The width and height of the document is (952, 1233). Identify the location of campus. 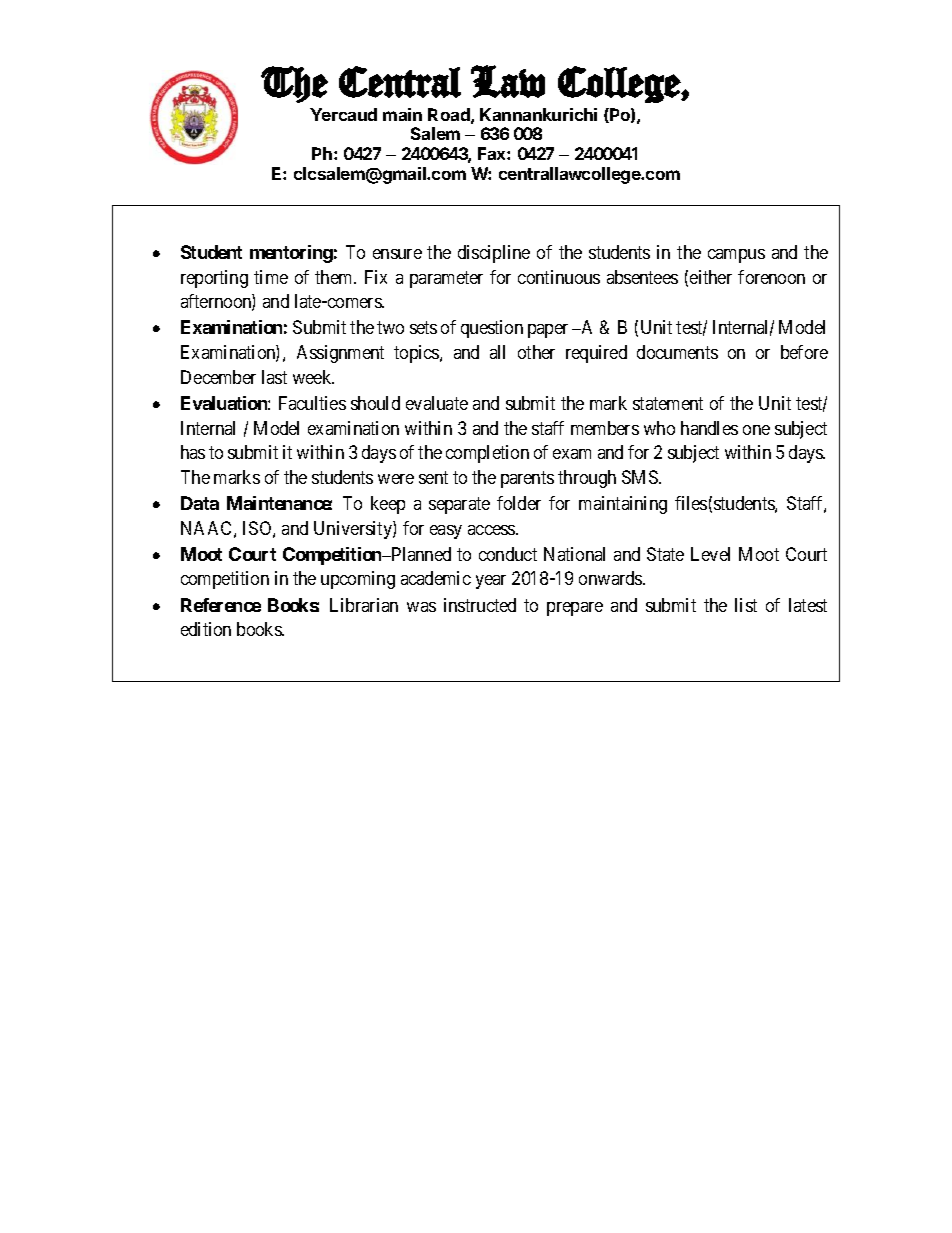
(736, 256).
